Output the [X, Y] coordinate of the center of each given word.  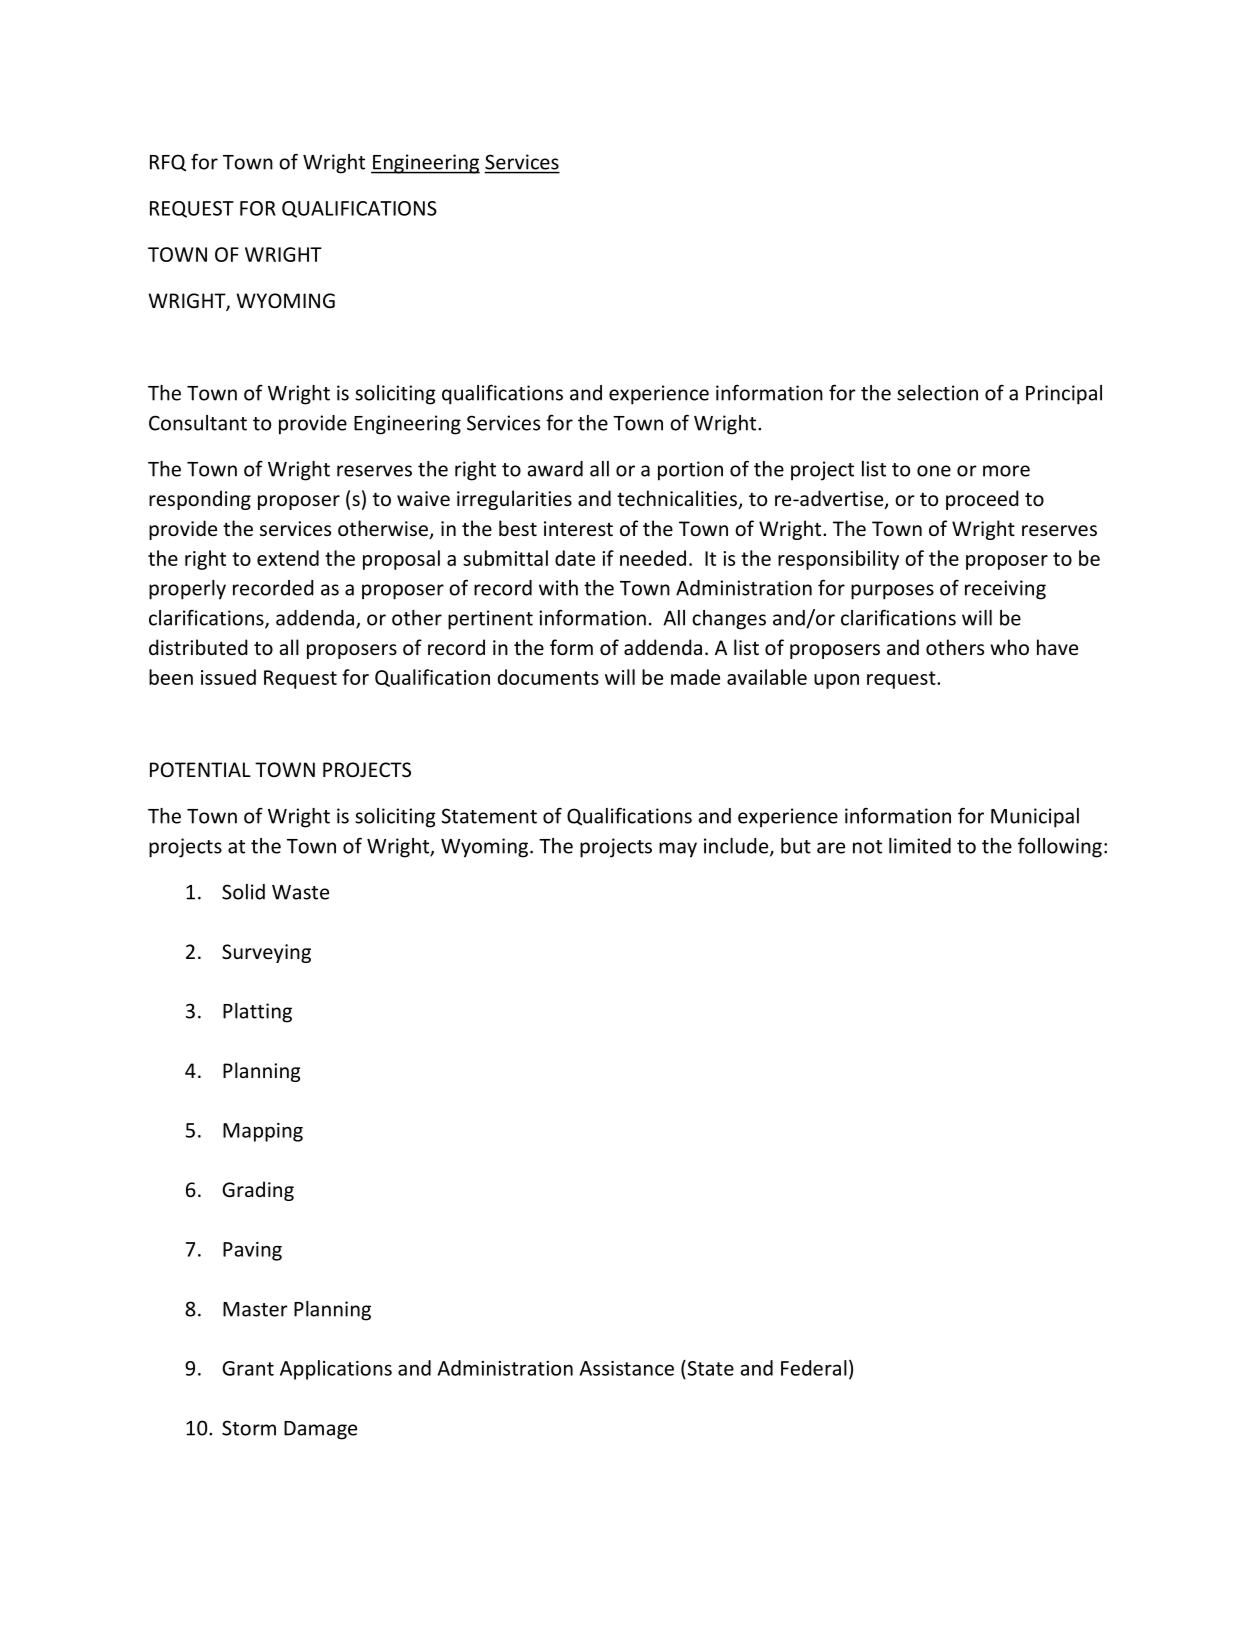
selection [937, 393]
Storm [249, 1428]
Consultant [198, 423]
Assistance [627, 1368]
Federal [814, 1368]
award [555, 469]
